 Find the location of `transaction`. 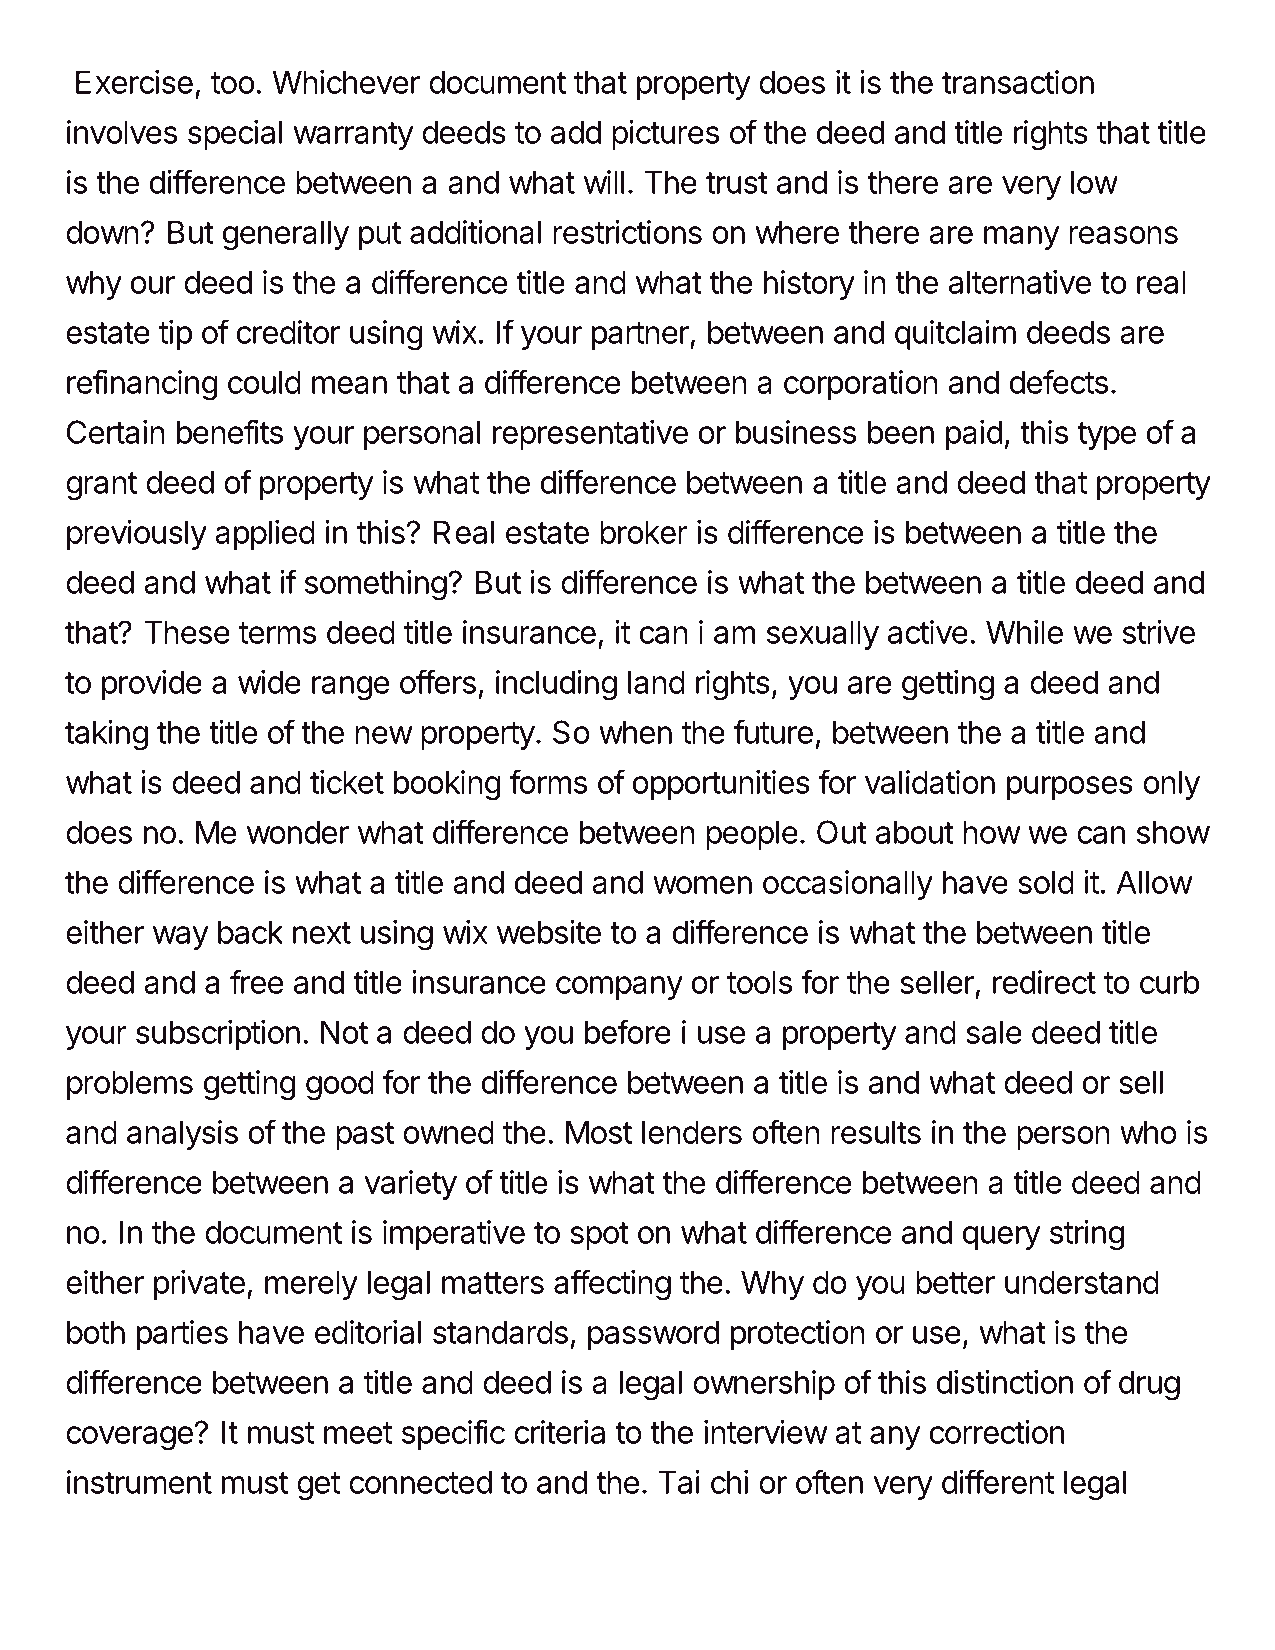

transaction is located at coordinates (1018, 82).
